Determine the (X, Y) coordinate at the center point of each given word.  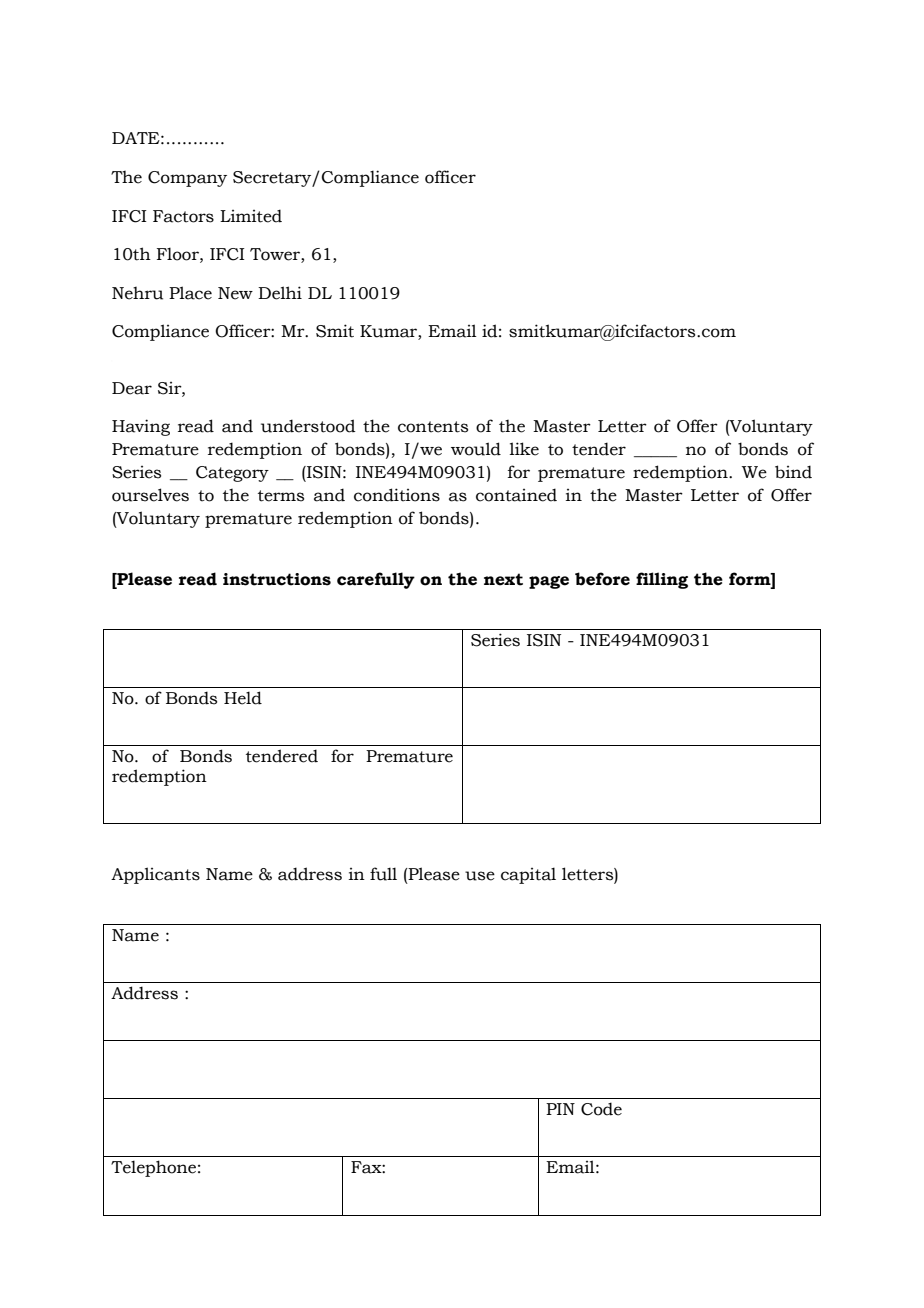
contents (433, 427)
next (503, 579)
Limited (251, 216)
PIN (560, 1109)
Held (243, 698)
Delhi (280, 293)
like (524, 449)
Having (141, 427)
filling (662, 580)
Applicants (155, 875)
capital (528, 875)
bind (793, 472)
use (480, 876)
